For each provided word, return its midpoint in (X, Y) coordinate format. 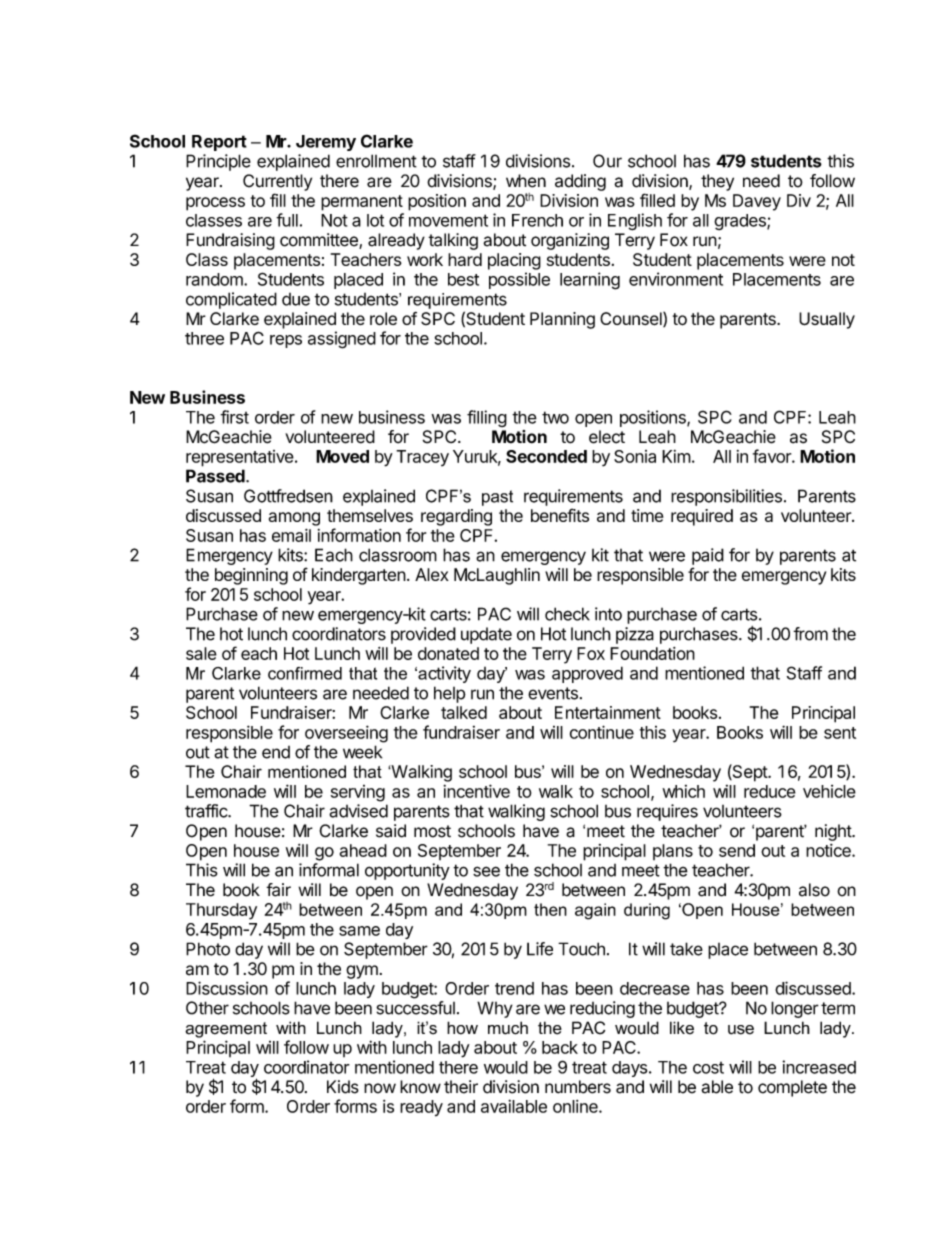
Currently (277, 182)
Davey (757, 202)
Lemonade (226, 791)
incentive (476, 791)
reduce (770, 791)
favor (773, 456)
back (560, 1047)
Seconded (546, 456)
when (526, 181)
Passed (216, 476)
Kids (343, 1087)
